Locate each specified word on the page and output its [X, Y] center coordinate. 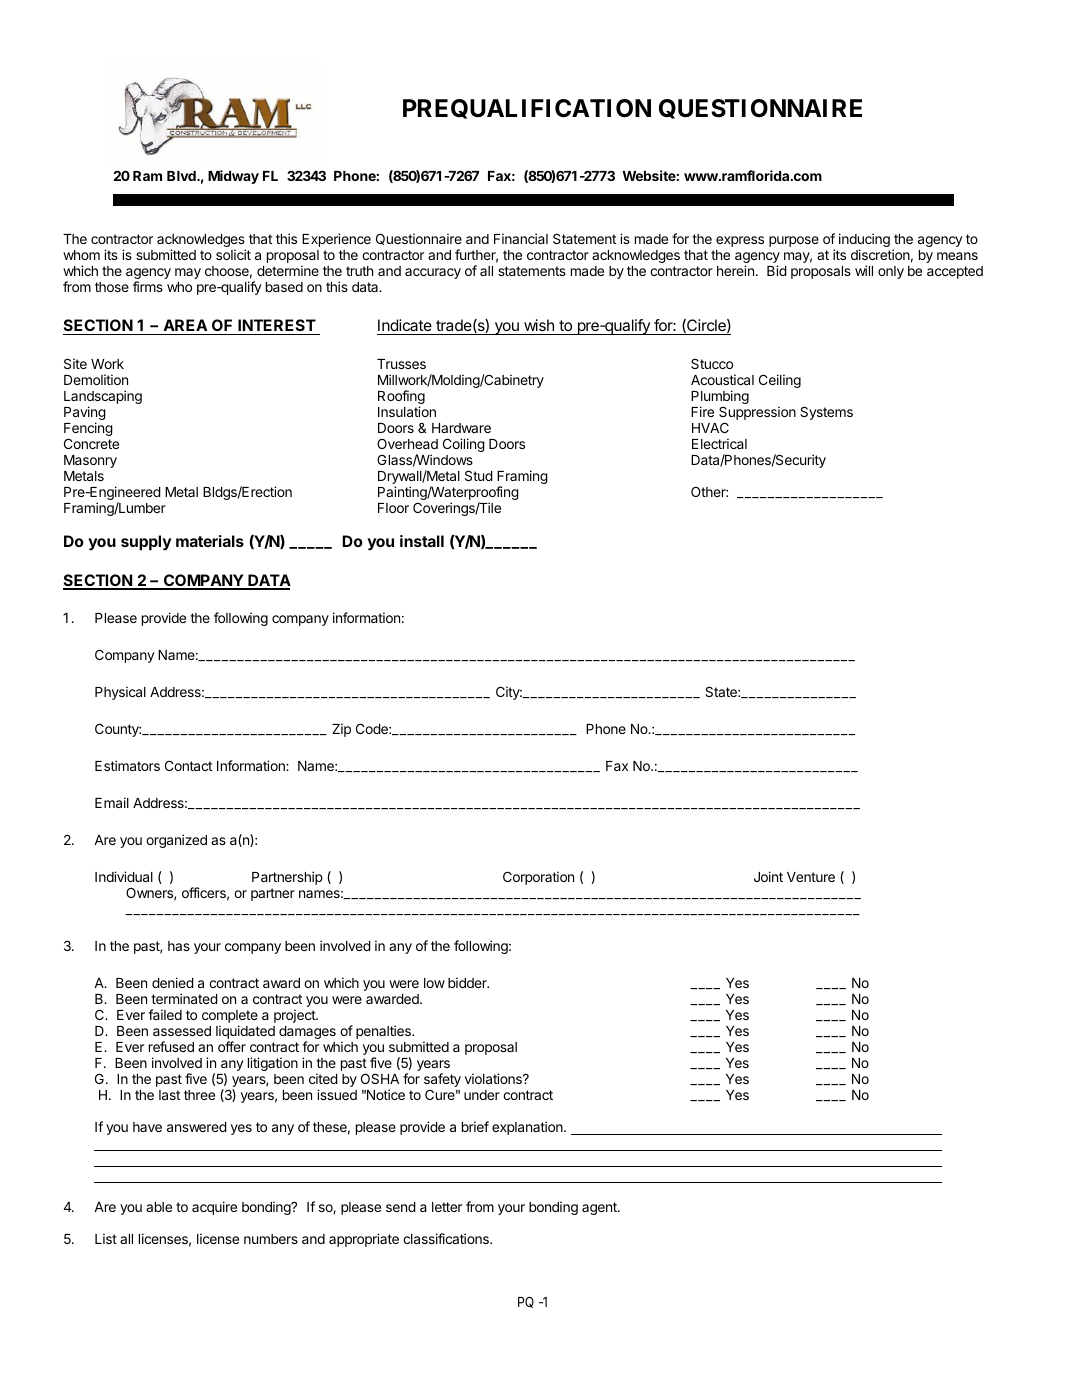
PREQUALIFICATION [527, 109]
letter [447, 1207]
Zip [341, 730]
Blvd [182, 176]
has [179, 946]
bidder [468, 982]
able [159, 1207]
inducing [864, 241]
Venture [811, 877]
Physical [120, 693]
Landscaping [103, 398]
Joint [768, 876]
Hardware [461, 428]
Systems [826, 413]
